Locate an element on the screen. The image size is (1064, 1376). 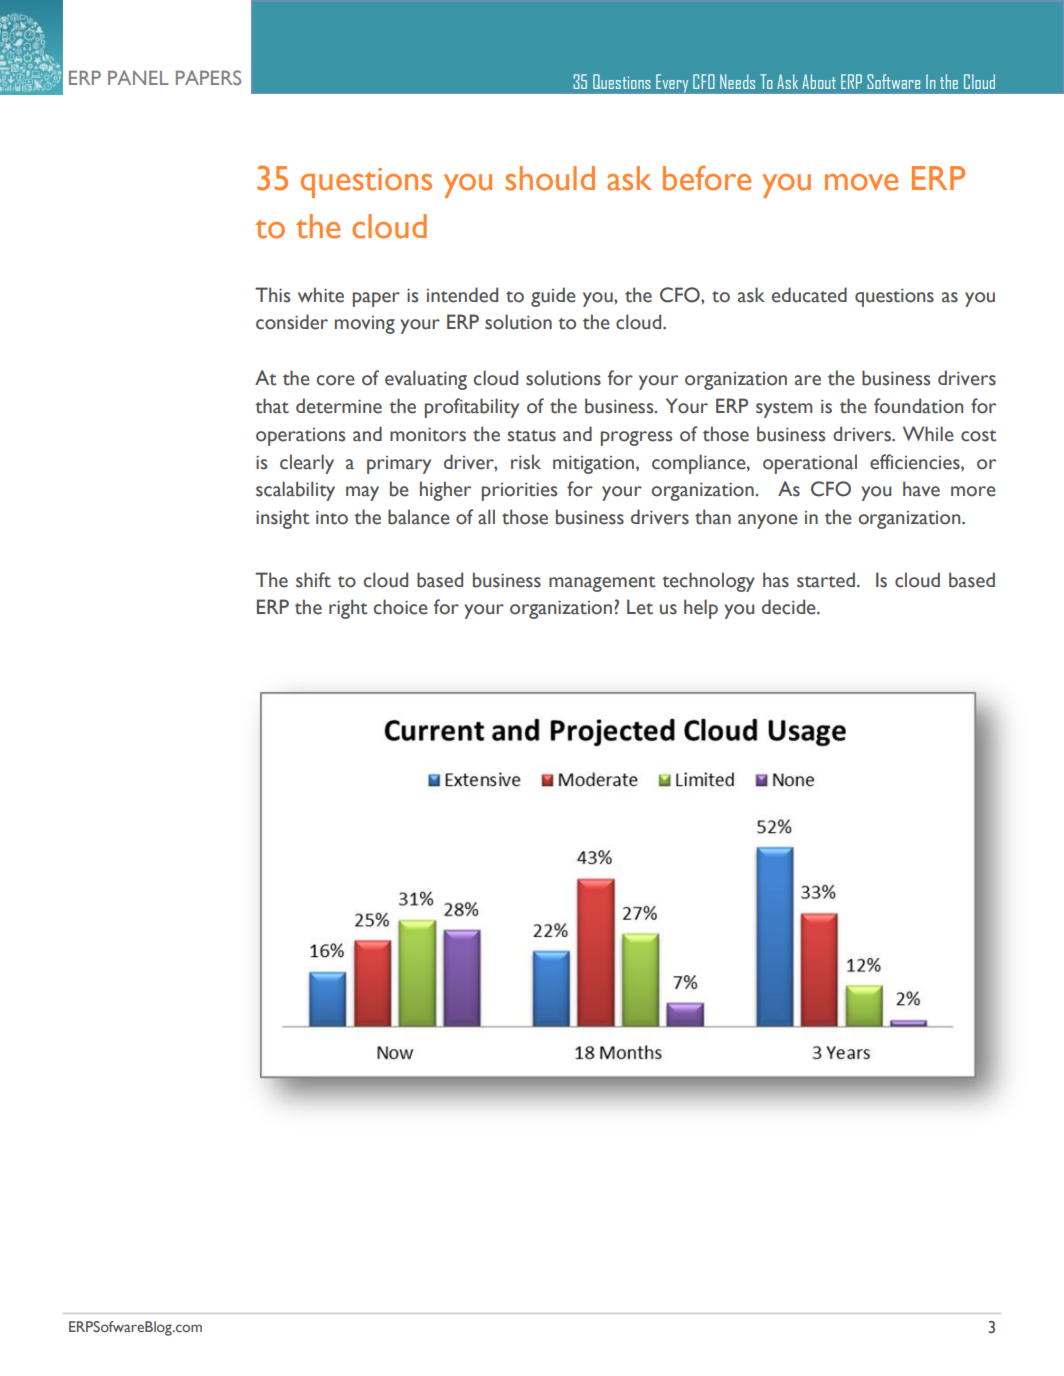
shift is located at coordinates (313, 580).
